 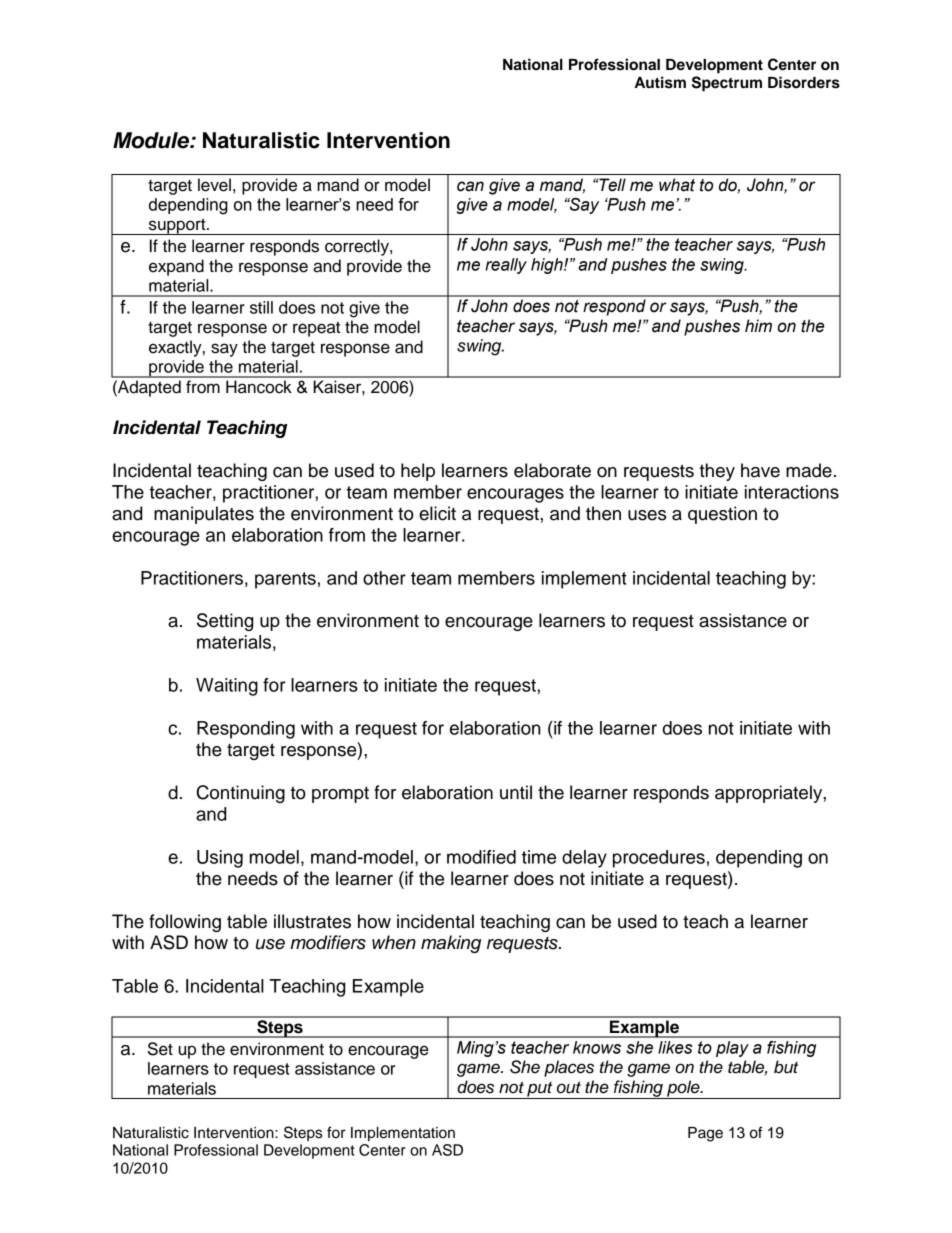 I want to click on Continuing, so click(x=241, y=794).
